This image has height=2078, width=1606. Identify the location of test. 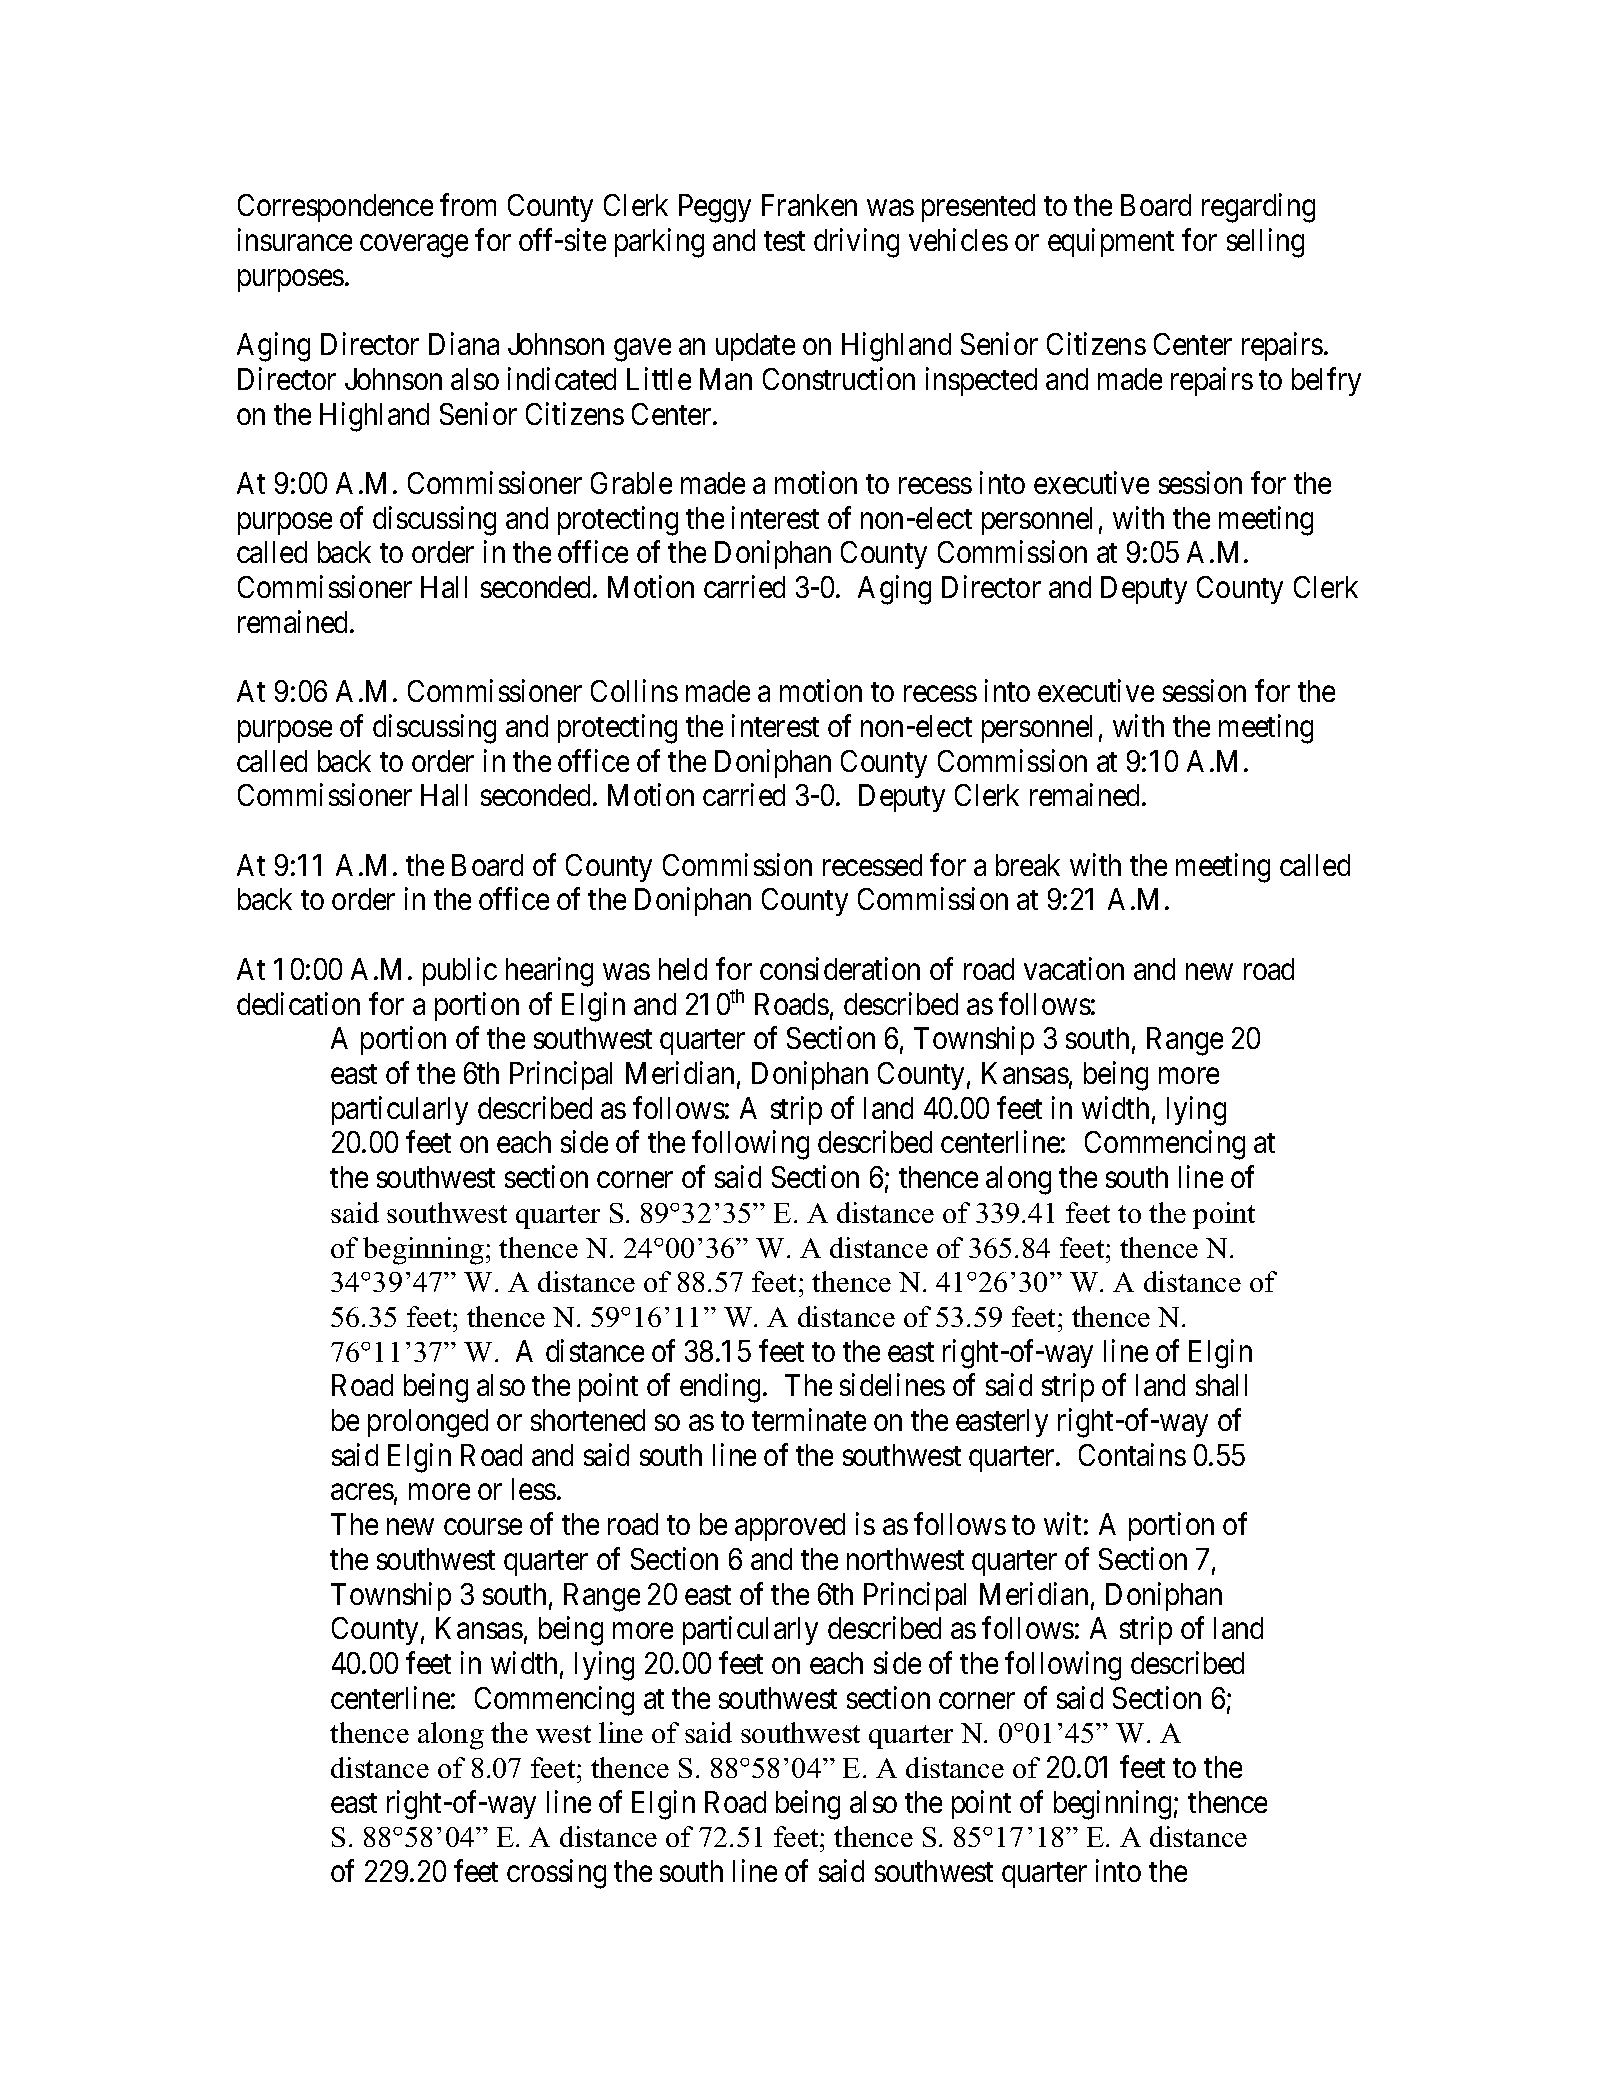
(784, 241).
